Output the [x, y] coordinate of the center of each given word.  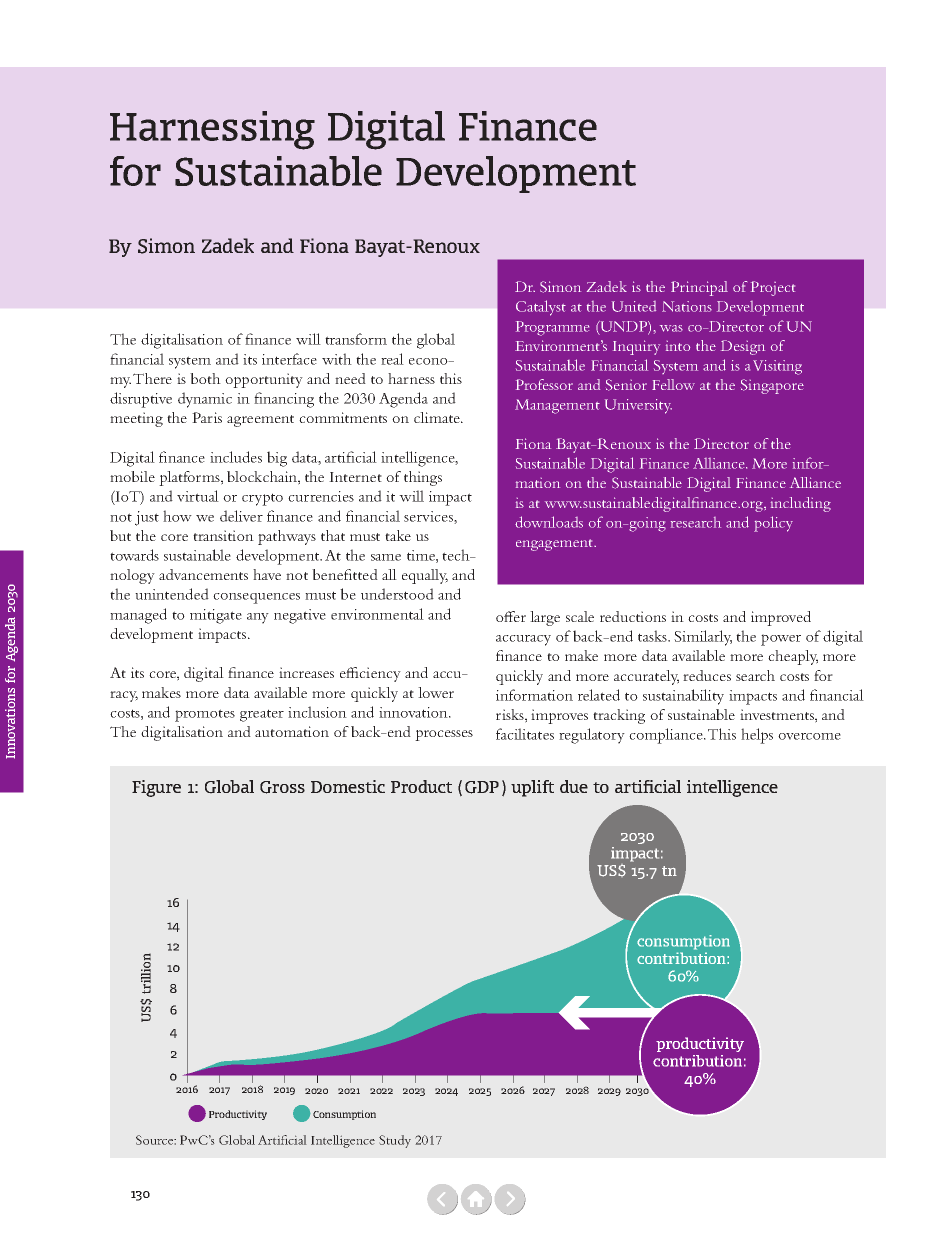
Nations [687, 306]
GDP [482, 787]
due [574, 786]
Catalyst [541, 308]
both [205, 378]
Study [395, 1141]
